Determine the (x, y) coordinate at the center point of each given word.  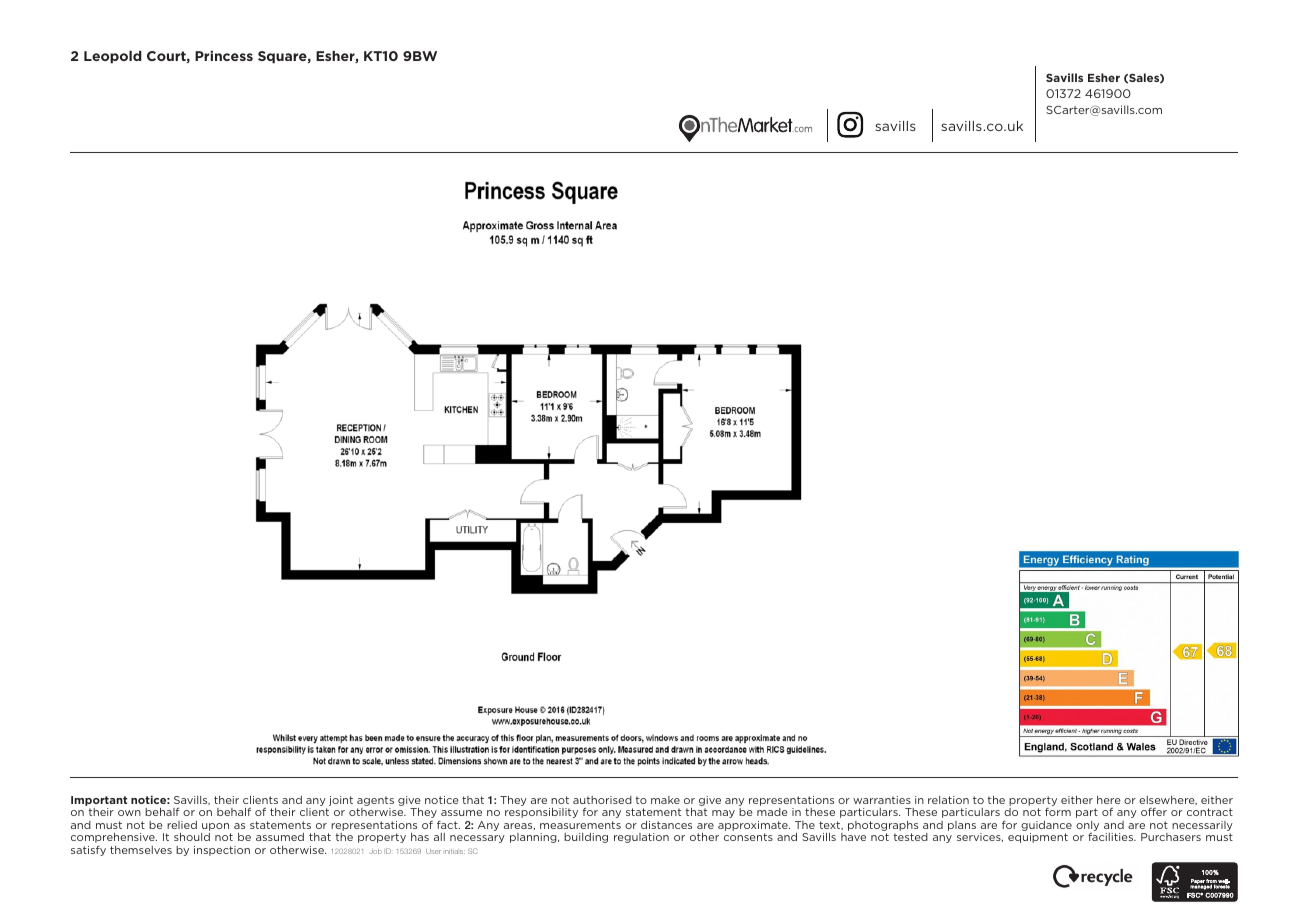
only (1087, 827)
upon (216, 828)
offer (1154, 812)
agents (375, 802)
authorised (602, 800)
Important (99, 802)
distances (666, 825)
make (665, 800)
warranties (882, 800)
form (1058, 812)
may (723, 814)
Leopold (113, 57)
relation (948, 800)
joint (341, 801)
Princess (224, 56)
